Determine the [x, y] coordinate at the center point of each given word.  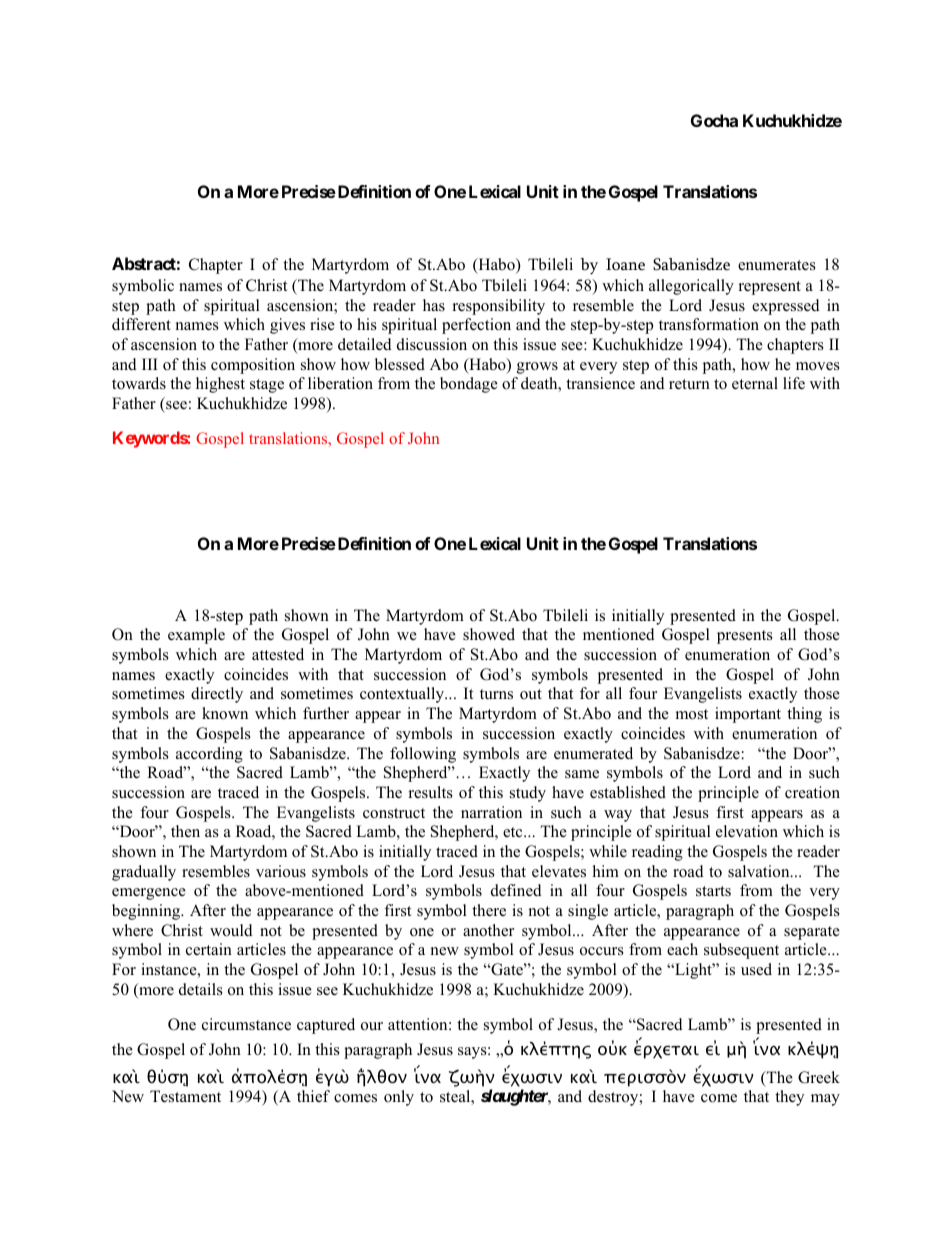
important [748, 715]
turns [496, 694]
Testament [185, 1096]
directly [217, 695]
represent [770, 288]
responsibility [499, 307]
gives [287, 326]
